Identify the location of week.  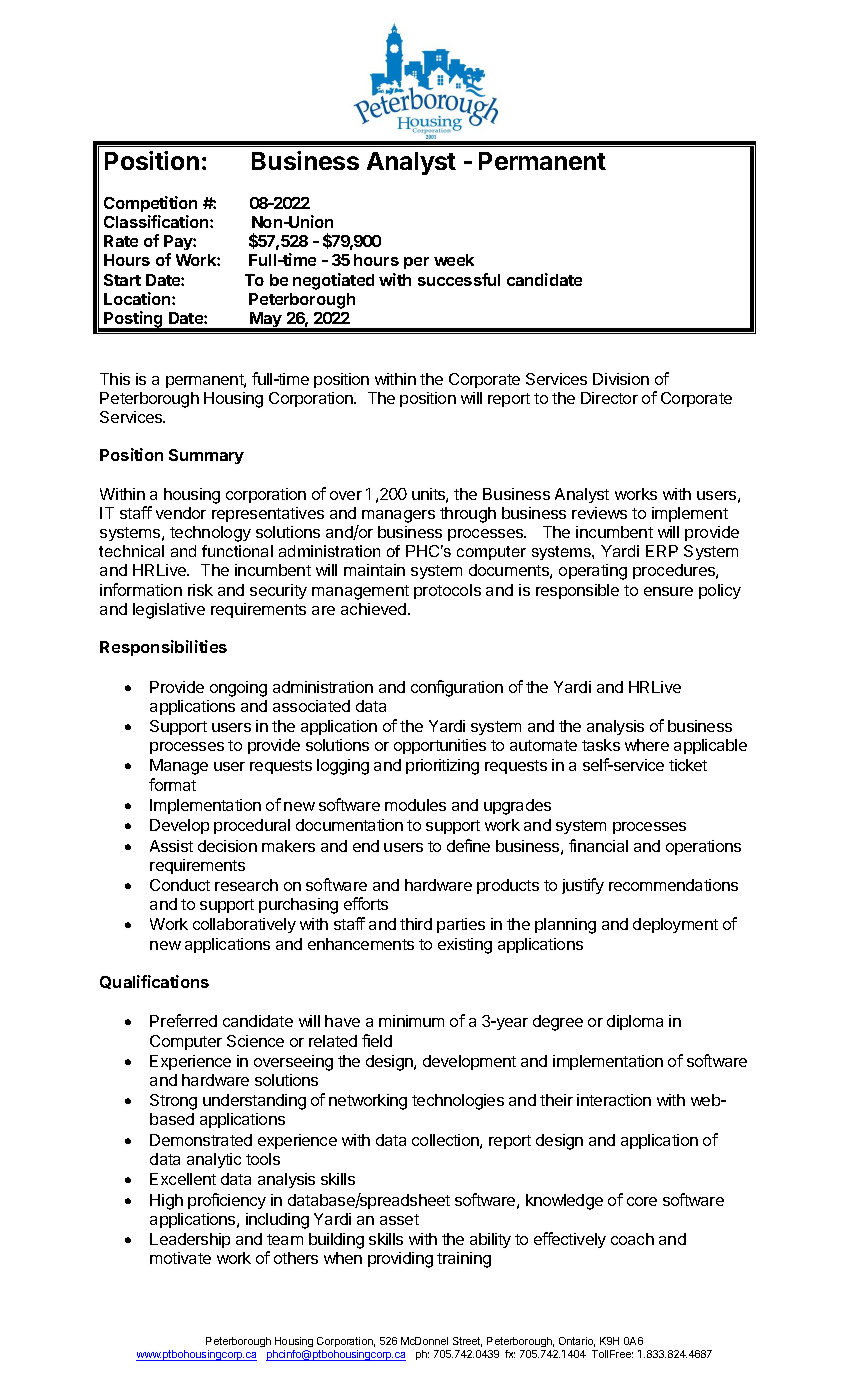
(454, 260).
